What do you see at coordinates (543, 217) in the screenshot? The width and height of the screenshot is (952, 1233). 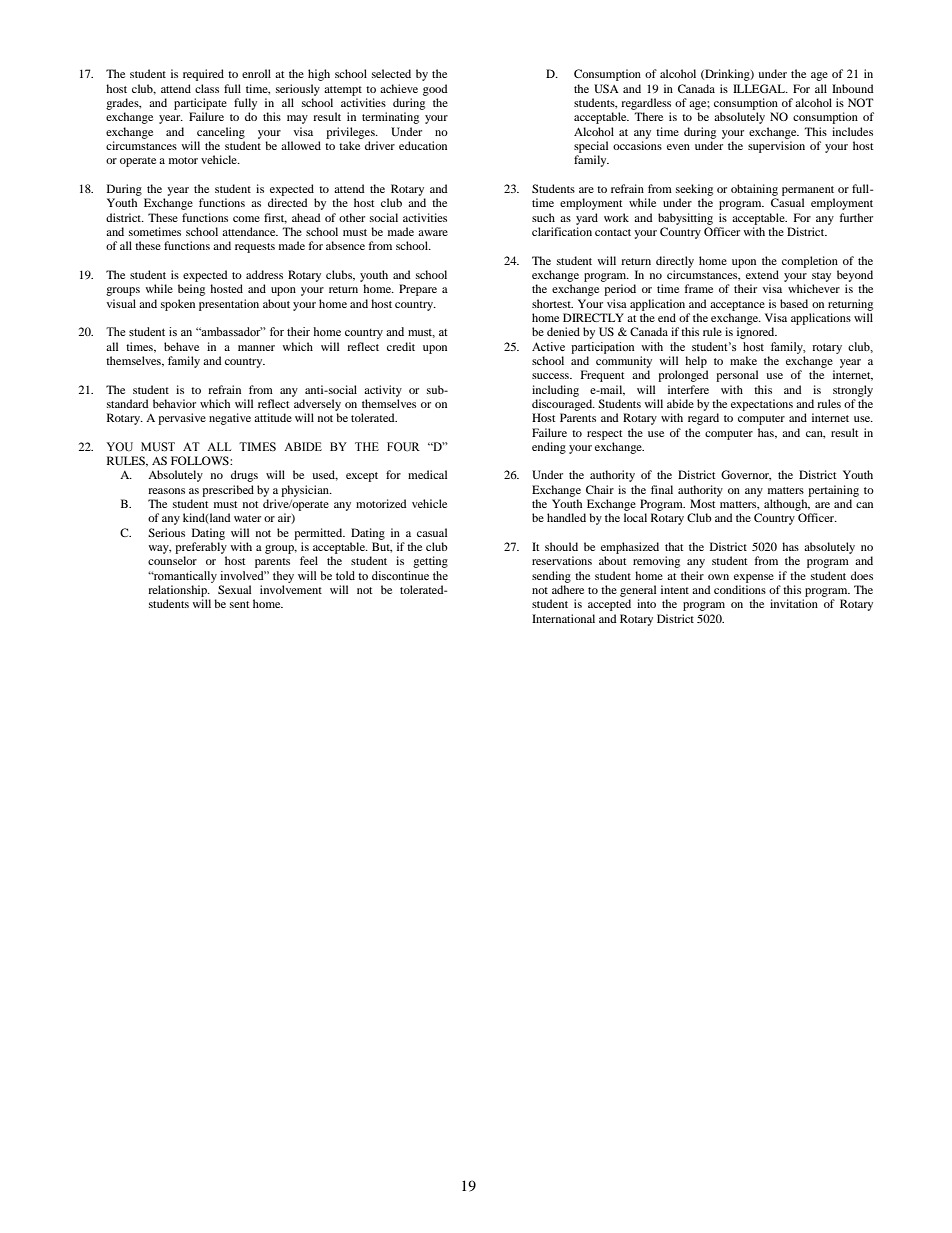 I see `such` at bounding box center [543, 217].
